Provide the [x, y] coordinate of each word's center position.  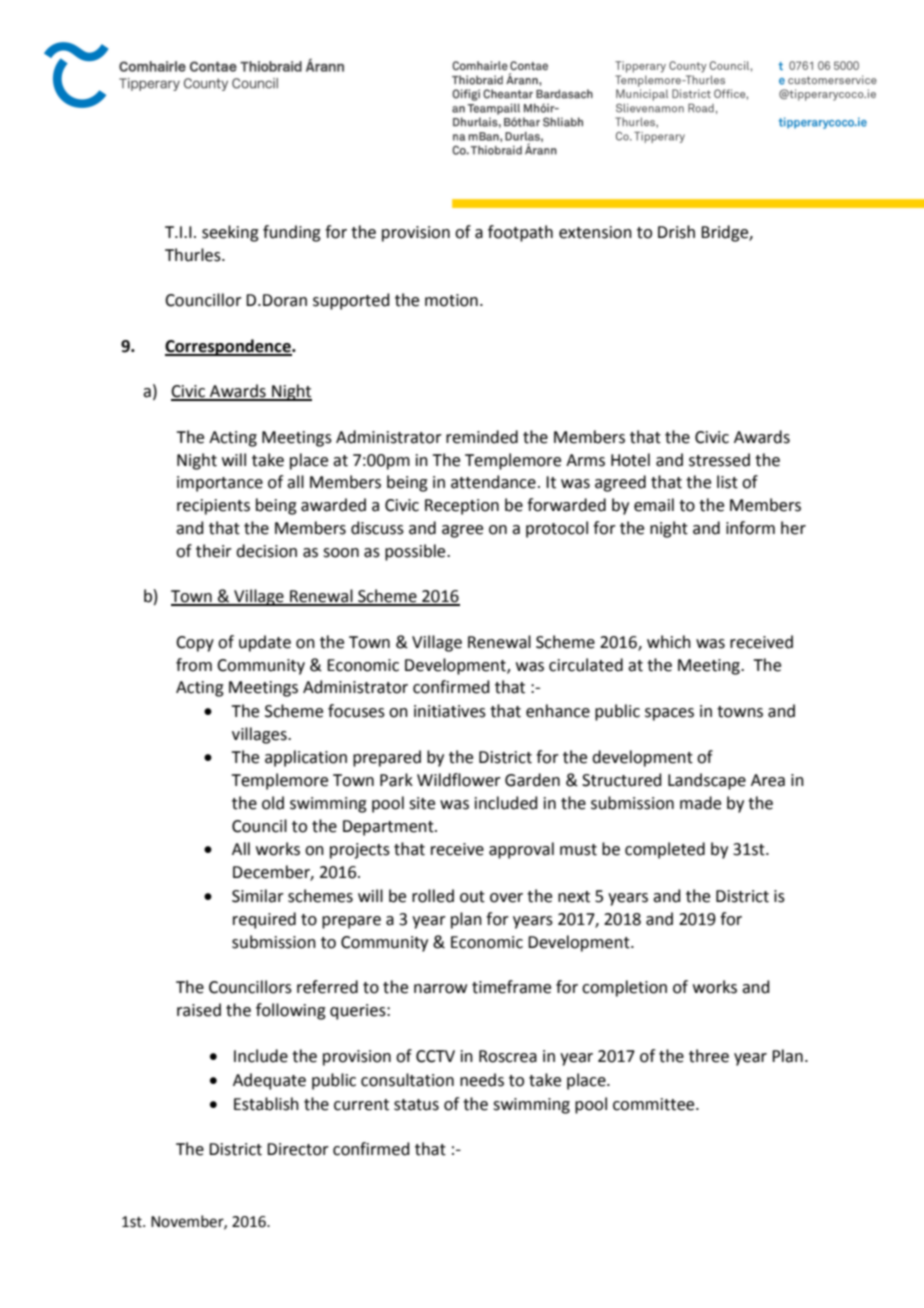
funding [292, 233]
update [265, 643]
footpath [520, 233]
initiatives [450, 711]
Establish [266, 1104]
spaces [669, 714]
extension [595, 232]
